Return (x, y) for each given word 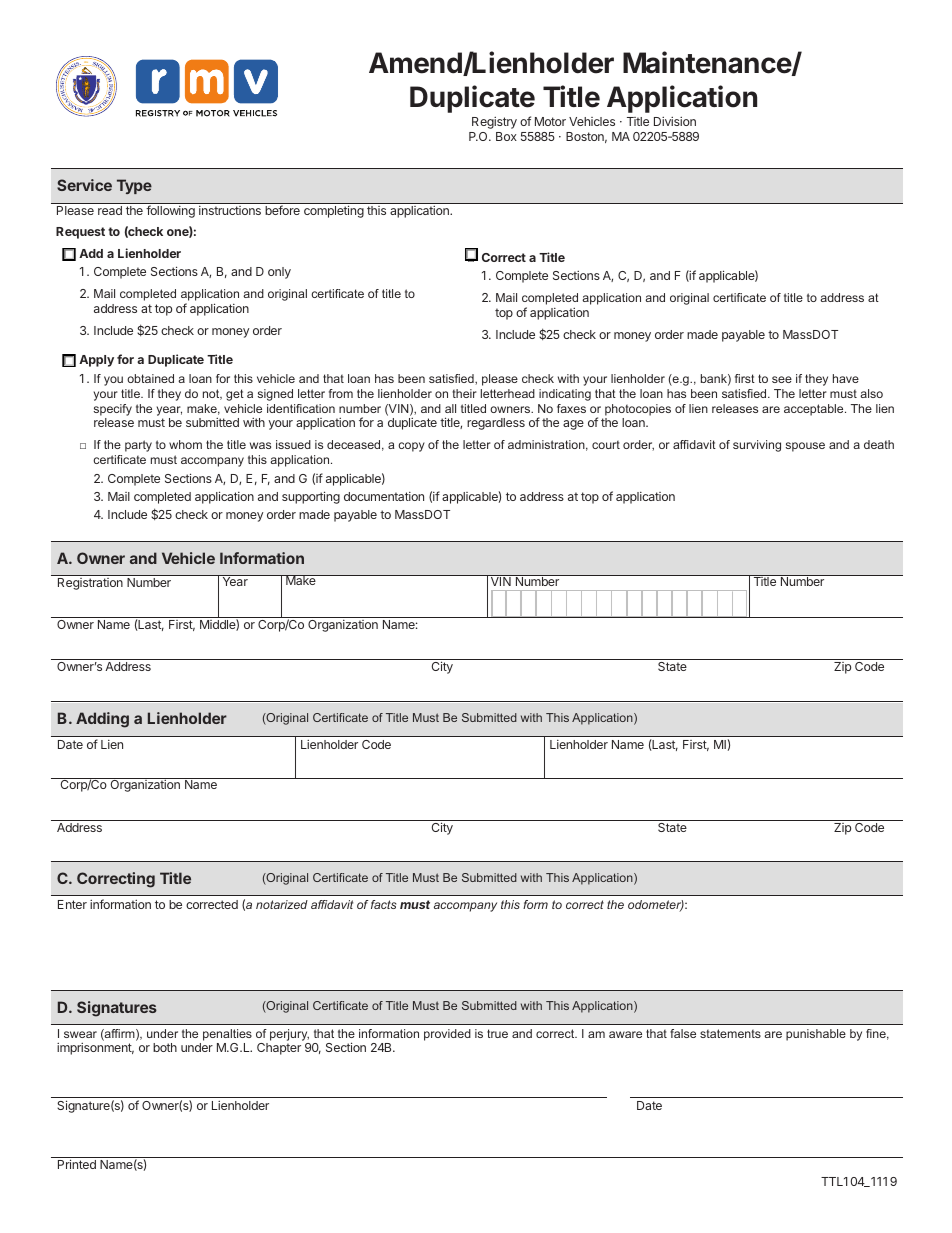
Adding (102, 720)
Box (506, 136)
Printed (77, 1164)
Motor (550, 121)
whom (185, 444)
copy (411, 447)
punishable (816, 1035)
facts (383, 904)
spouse (805, 447)
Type (134, 186)
